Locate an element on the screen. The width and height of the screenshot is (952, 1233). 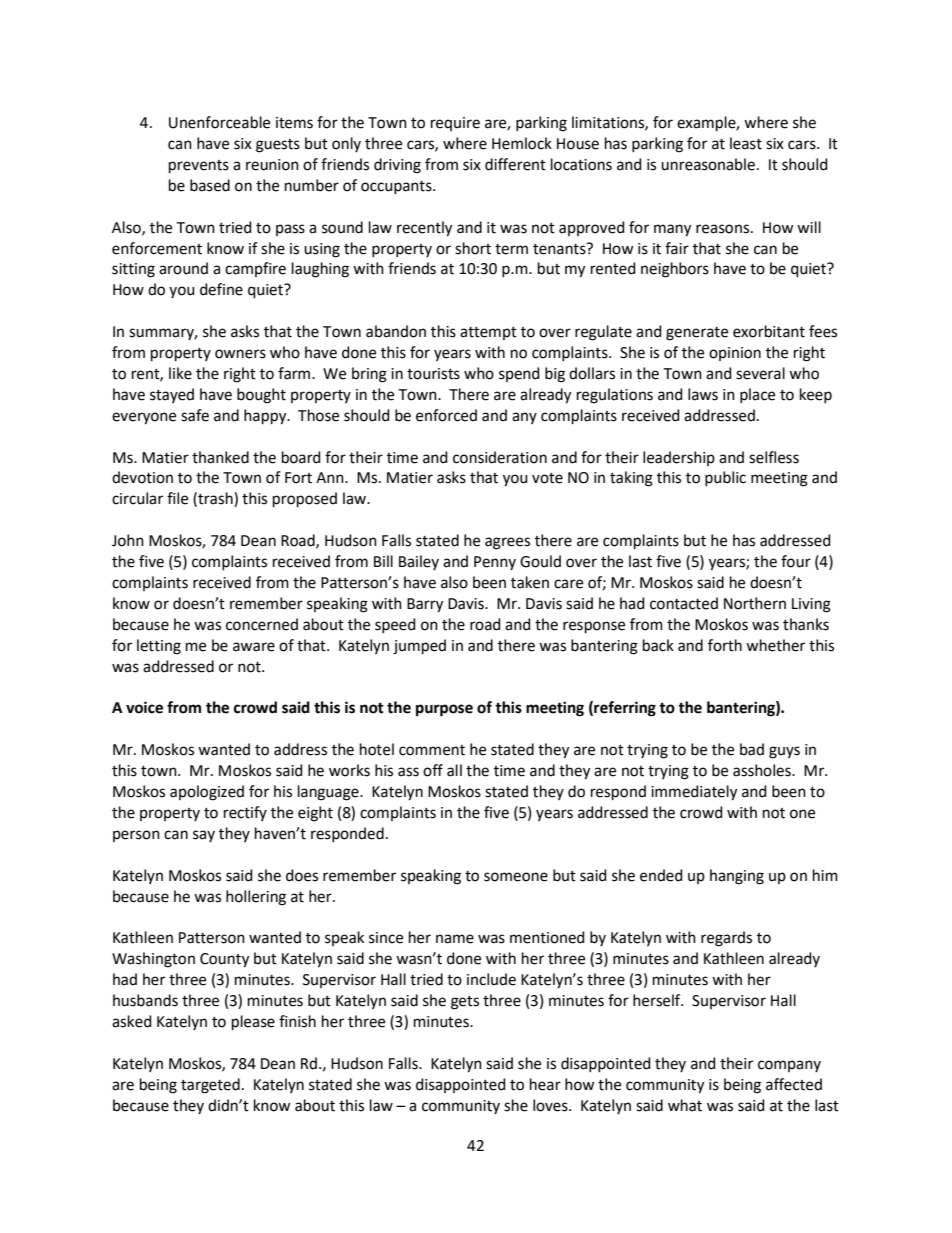
least is located at coordinates (746, 143).
